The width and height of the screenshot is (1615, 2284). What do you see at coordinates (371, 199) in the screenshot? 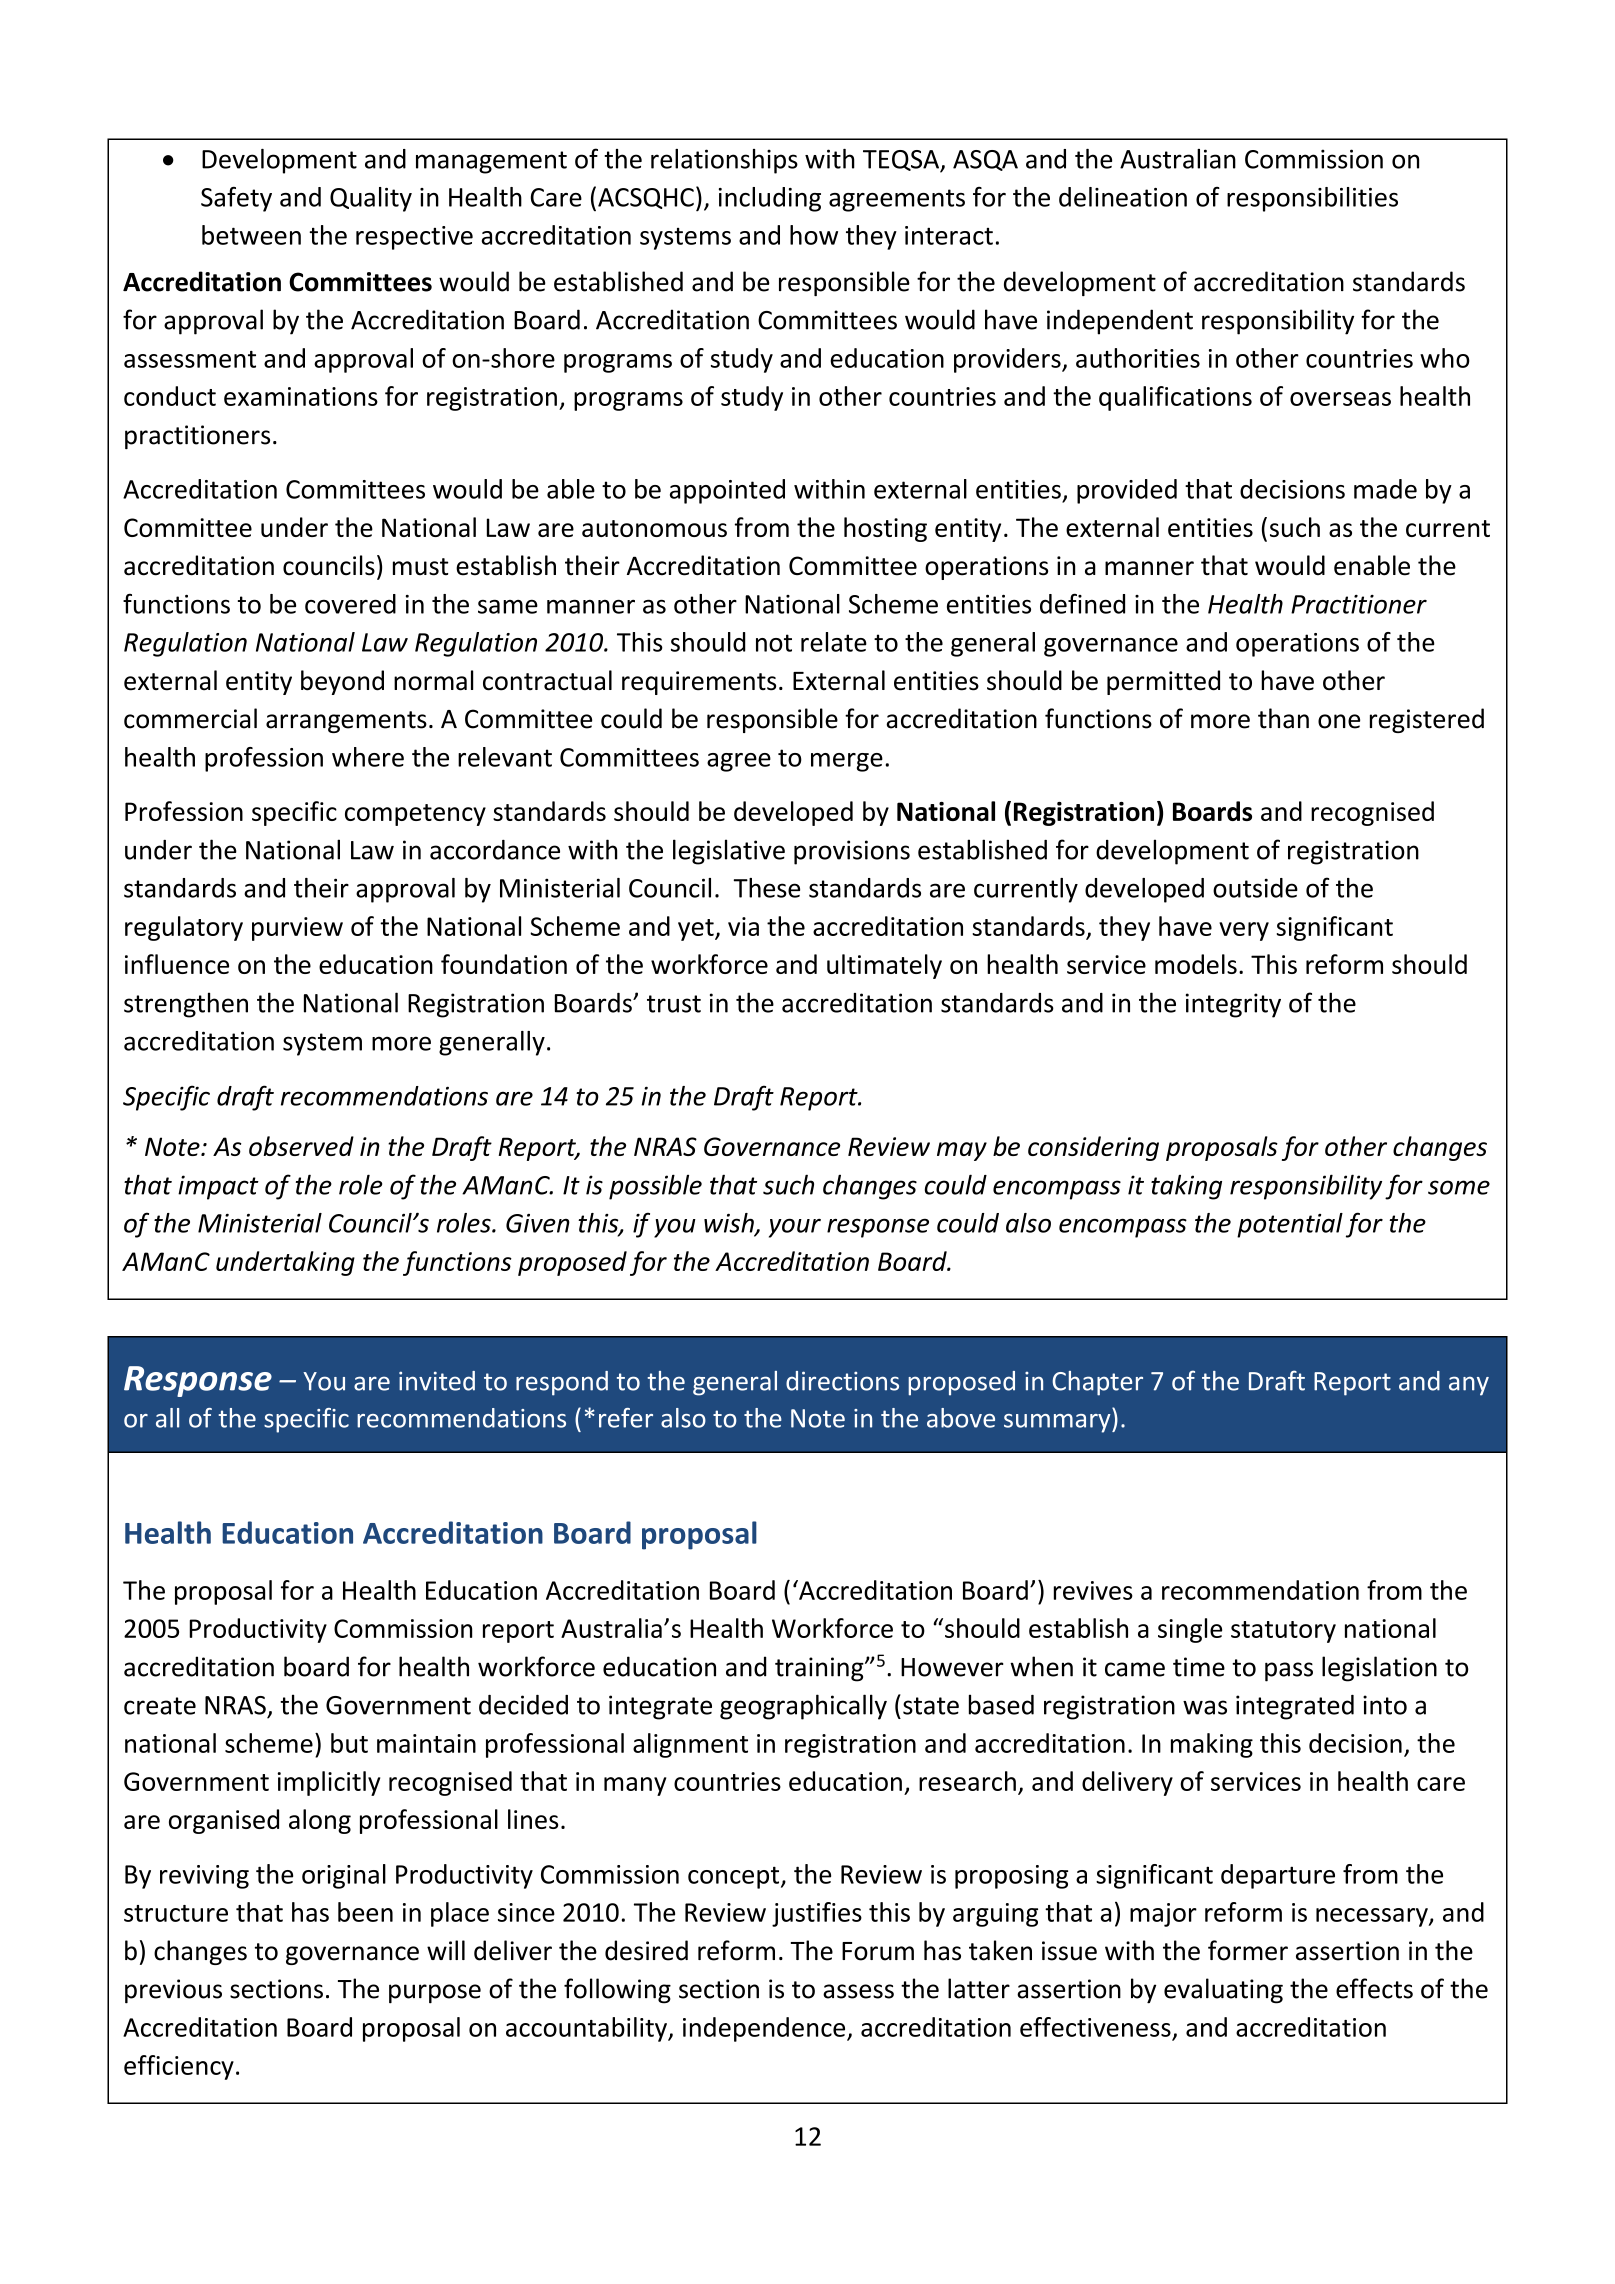
I see `Quality` at bounding box center [371, 199].
